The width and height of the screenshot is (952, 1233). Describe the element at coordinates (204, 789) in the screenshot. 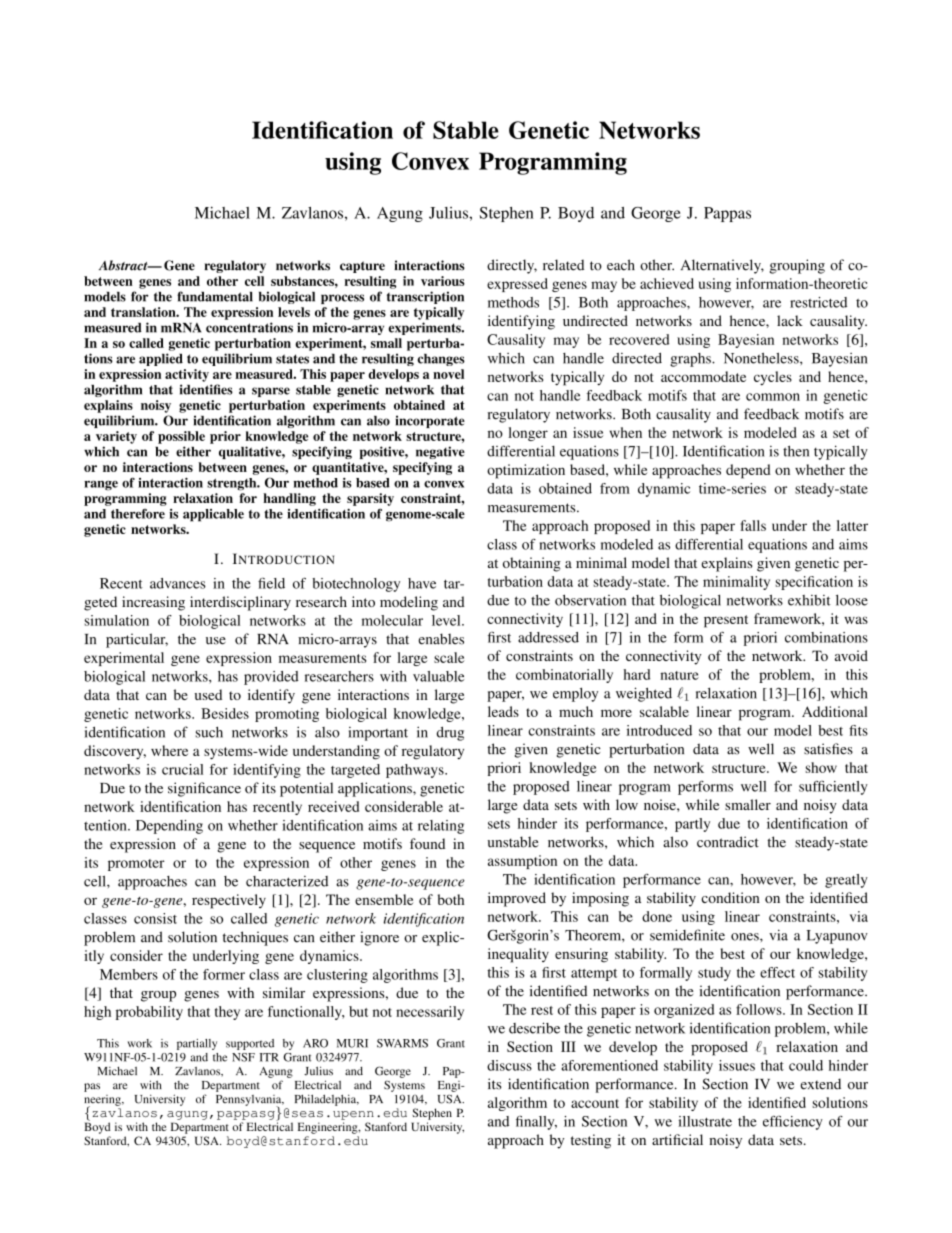

I see `significance` at that location.
